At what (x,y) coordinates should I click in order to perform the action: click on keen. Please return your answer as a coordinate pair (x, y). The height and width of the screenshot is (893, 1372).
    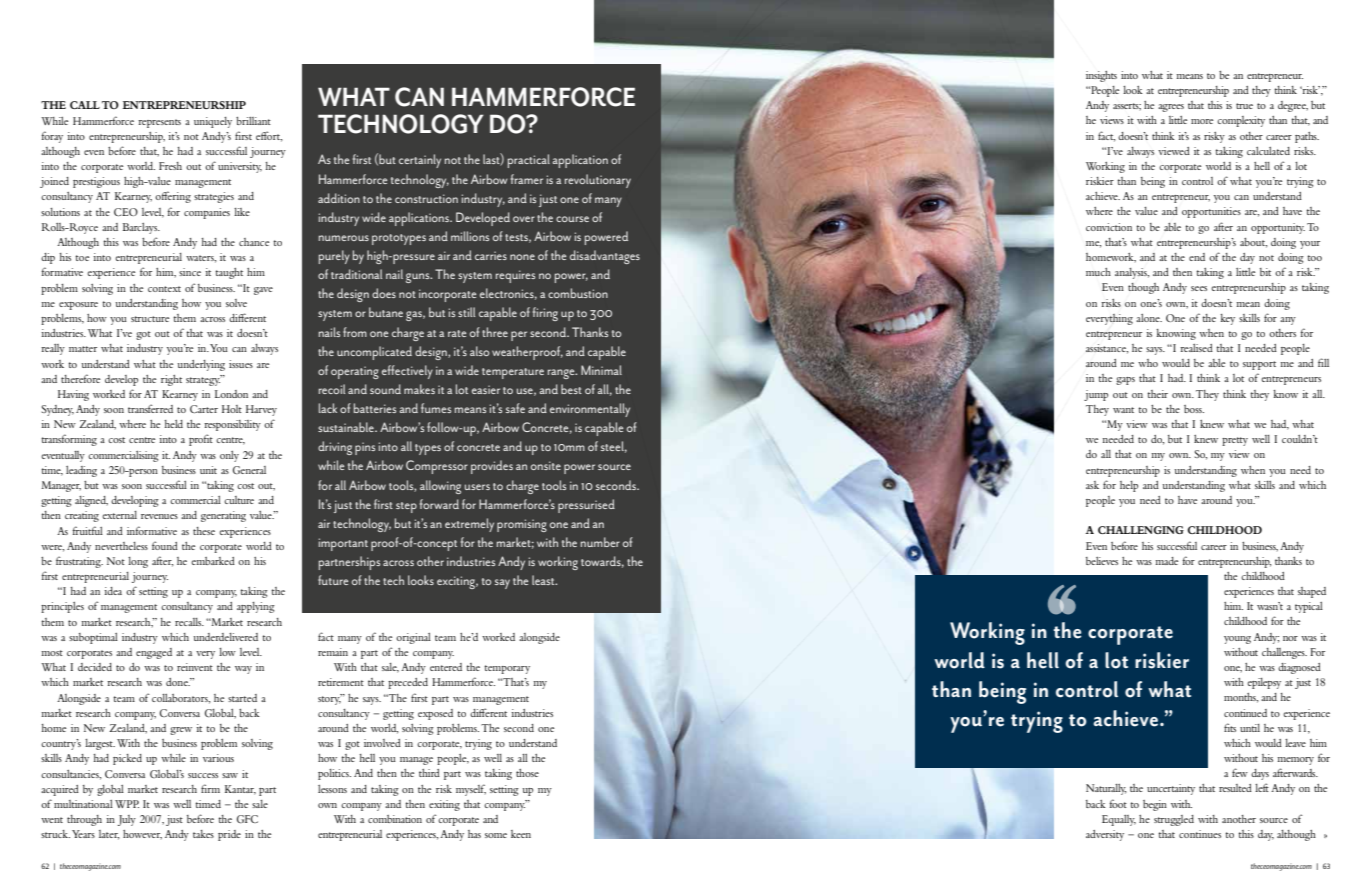
    Looking at the image, I should click on (521, 834).
